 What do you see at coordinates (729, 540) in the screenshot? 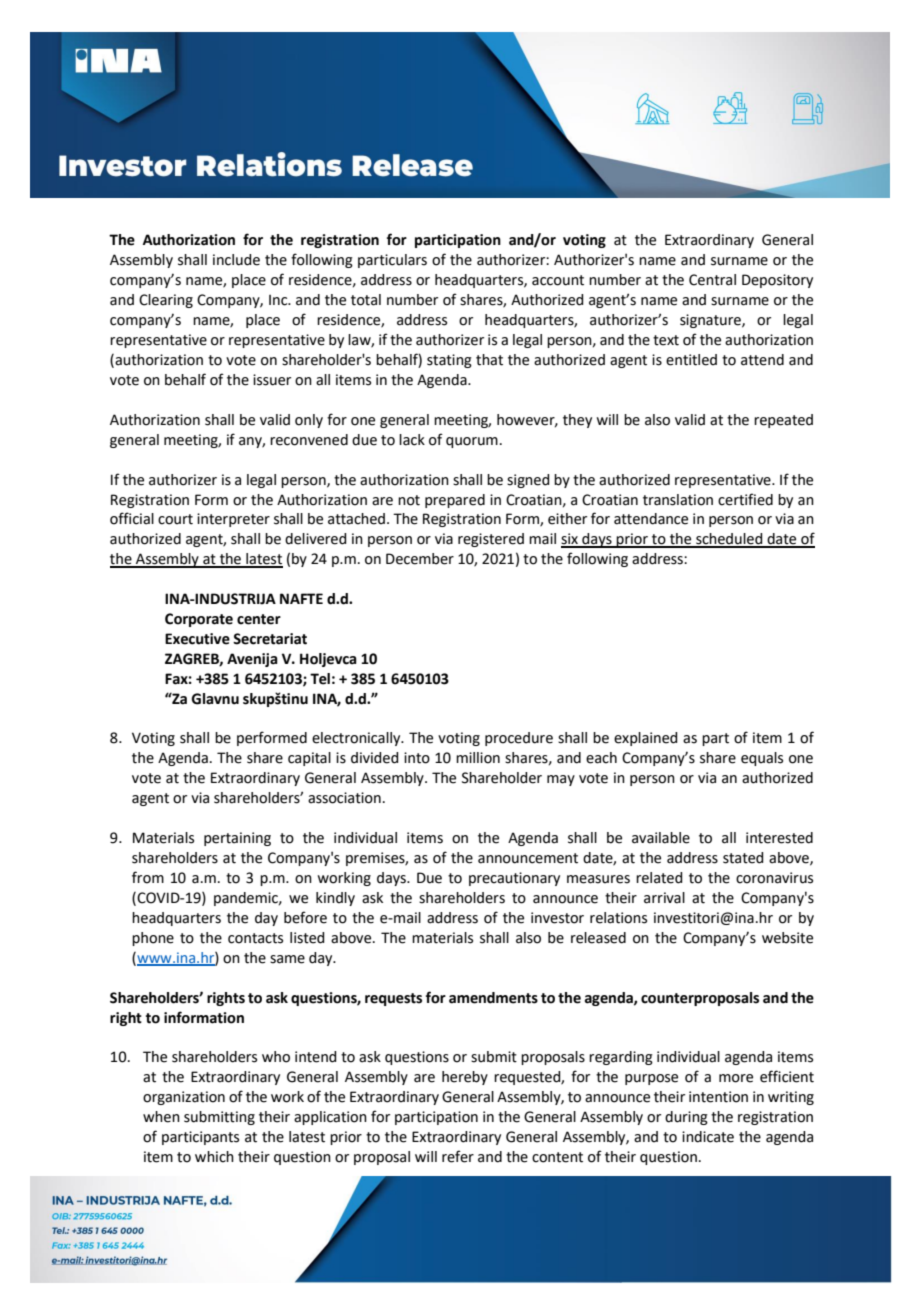
I see `scheduled` at bounding box center [729, 540].
